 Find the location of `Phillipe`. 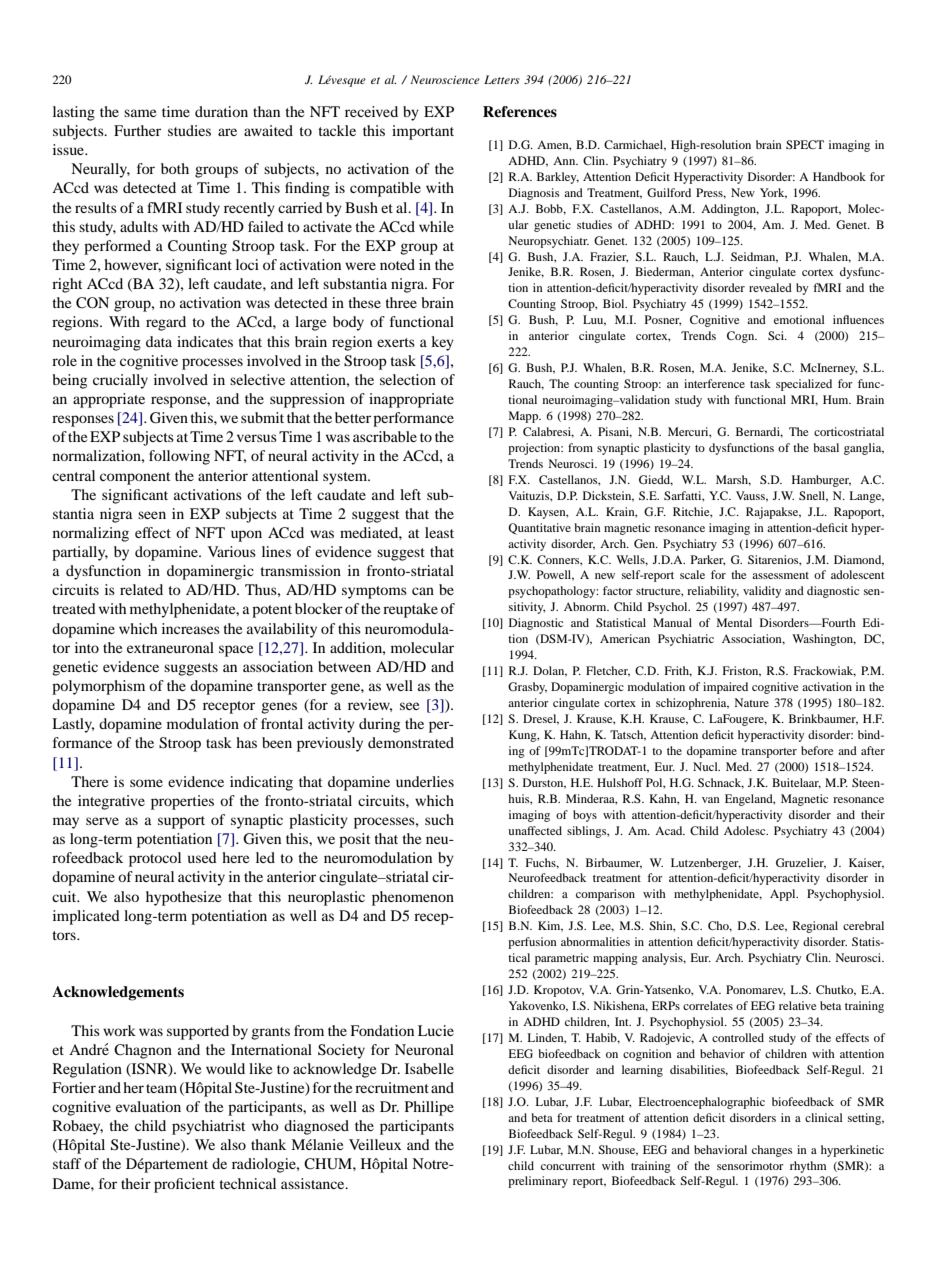

Phillipe is located at coordinates (429, 1108).
